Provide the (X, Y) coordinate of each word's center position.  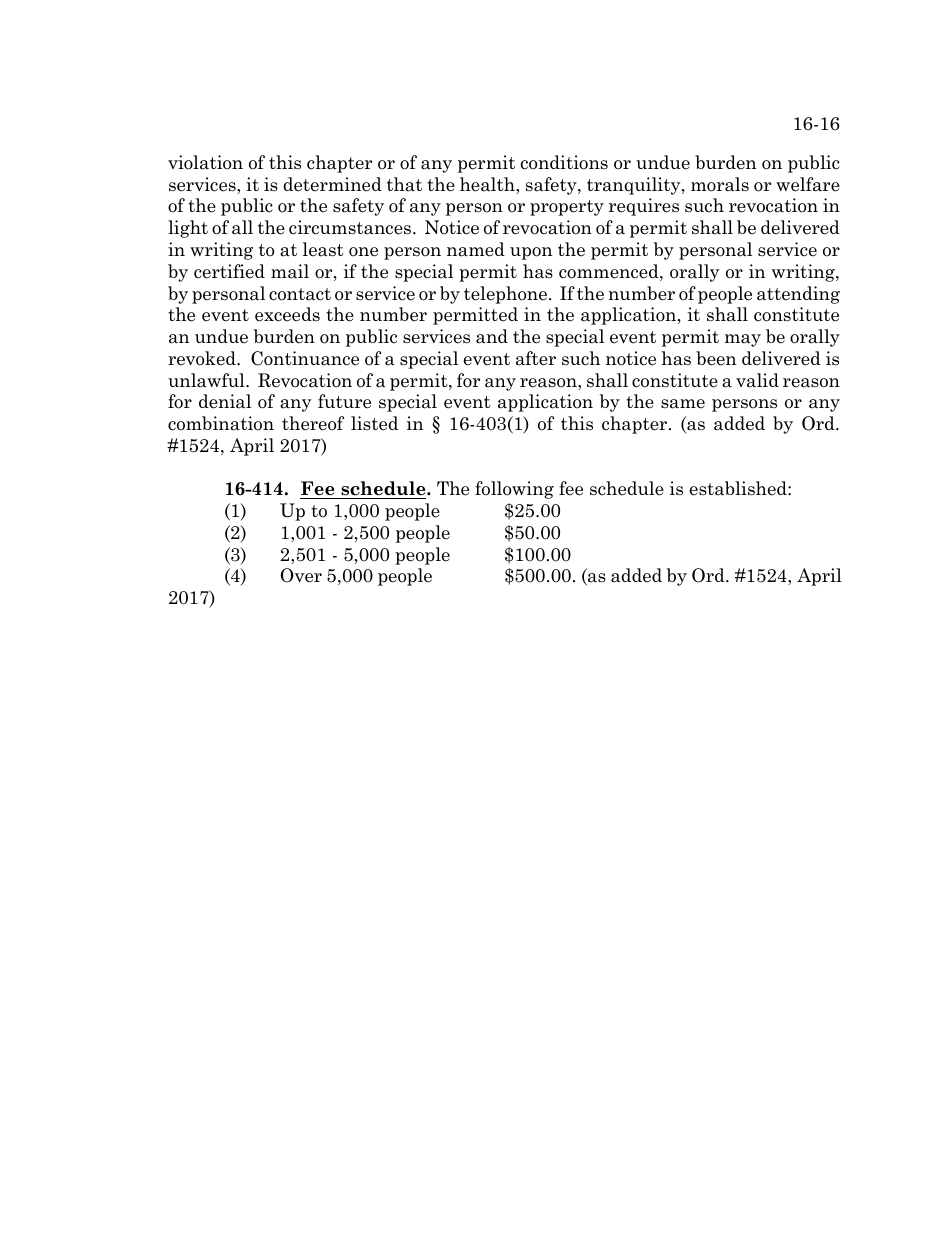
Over (301, 575)
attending (798, 295)
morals (720, 184)
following (514, 490)
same (683, 404)
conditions (564, 162)
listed (374, 423)
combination (221, 423)
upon (531, 253)
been (716, 358)
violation (205, 162)
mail (290, 271)
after (536, 358)
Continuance (305, 358)
